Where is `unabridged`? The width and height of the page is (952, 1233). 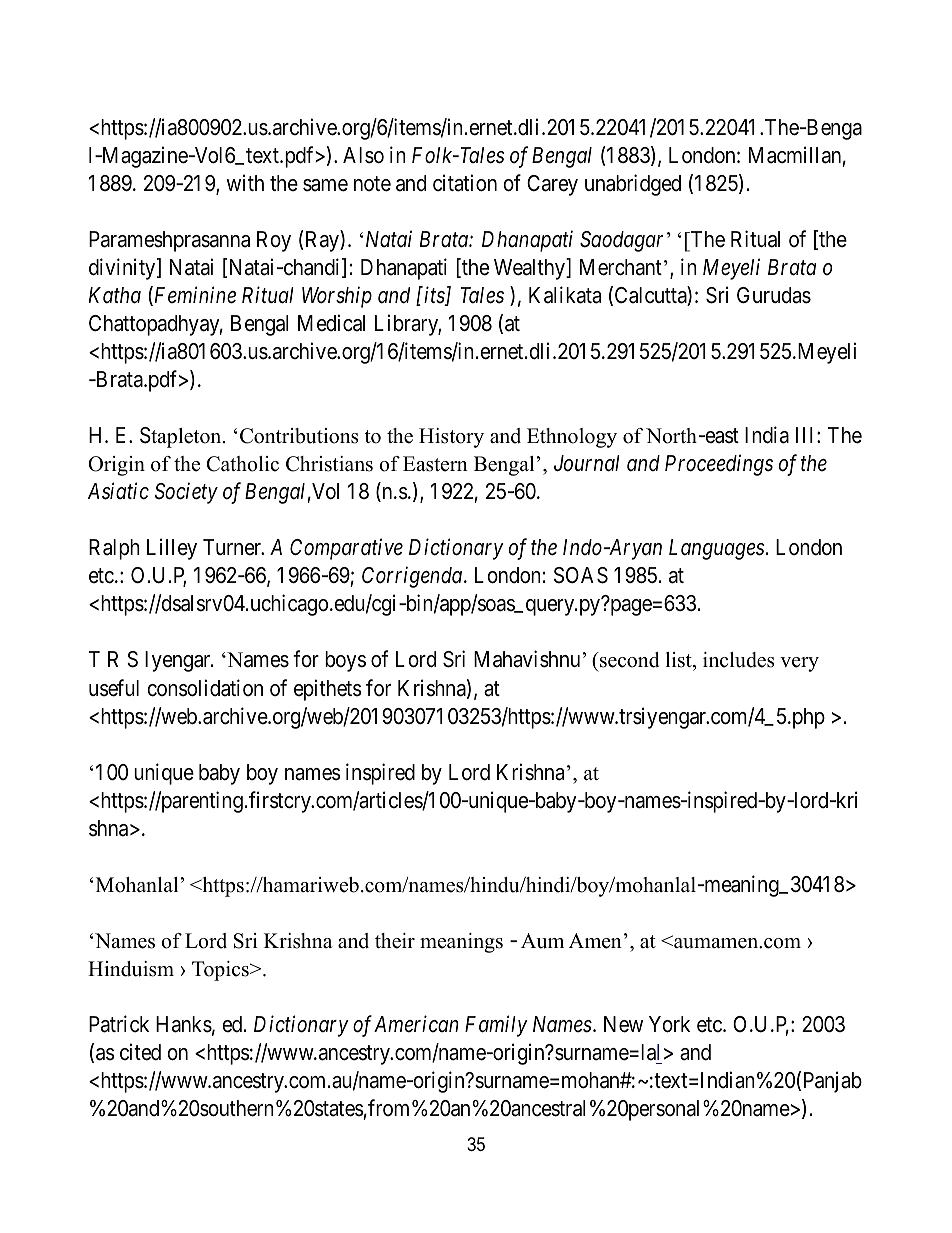
unabridged is located at coordinates (633, 185).
